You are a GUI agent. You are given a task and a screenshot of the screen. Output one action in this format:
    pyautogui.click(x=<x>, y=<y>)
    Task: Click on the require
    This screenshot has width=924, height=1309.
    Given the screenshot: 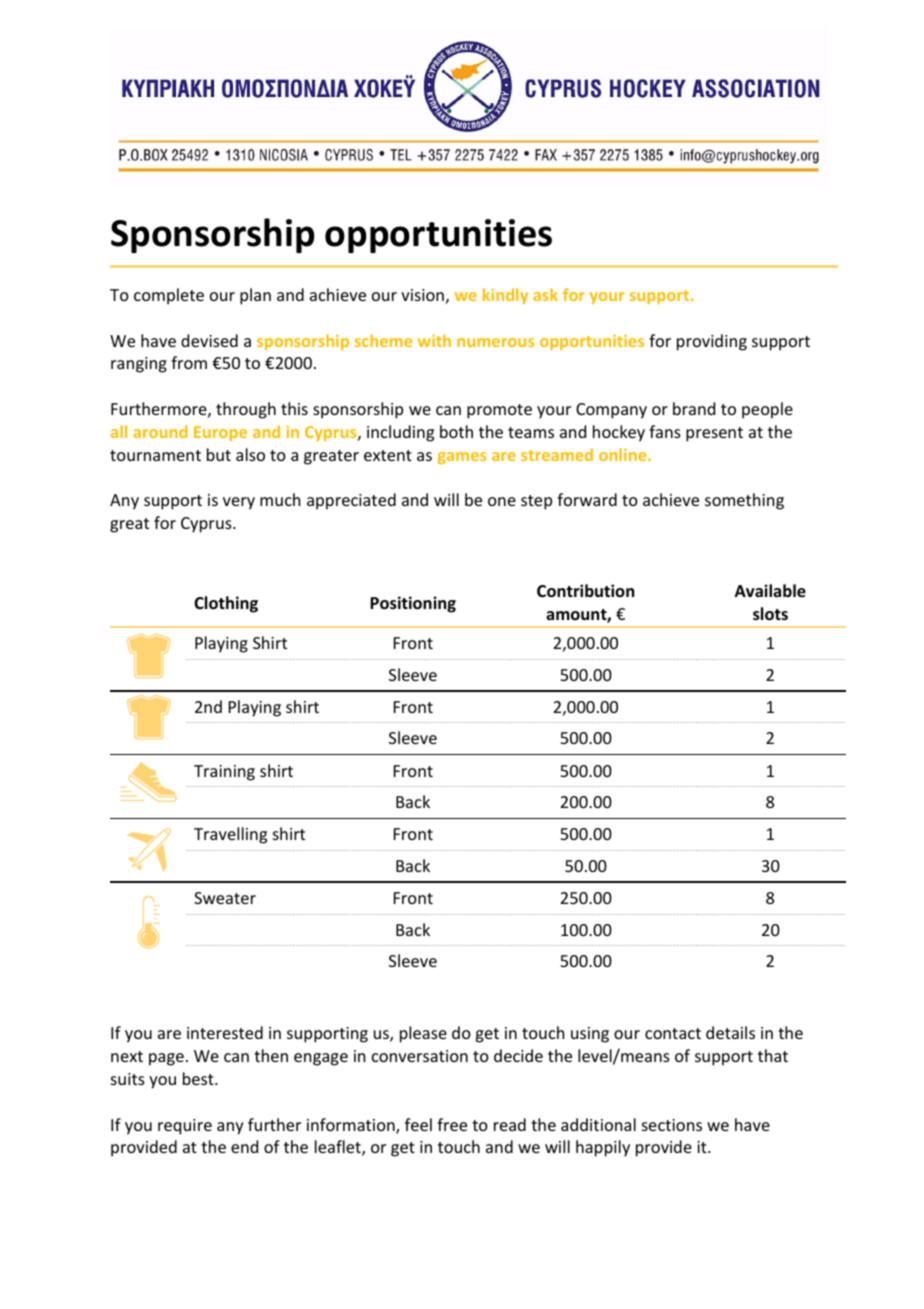 What is the action you would take?
    pyautogui.click(x=185, y=1127)
